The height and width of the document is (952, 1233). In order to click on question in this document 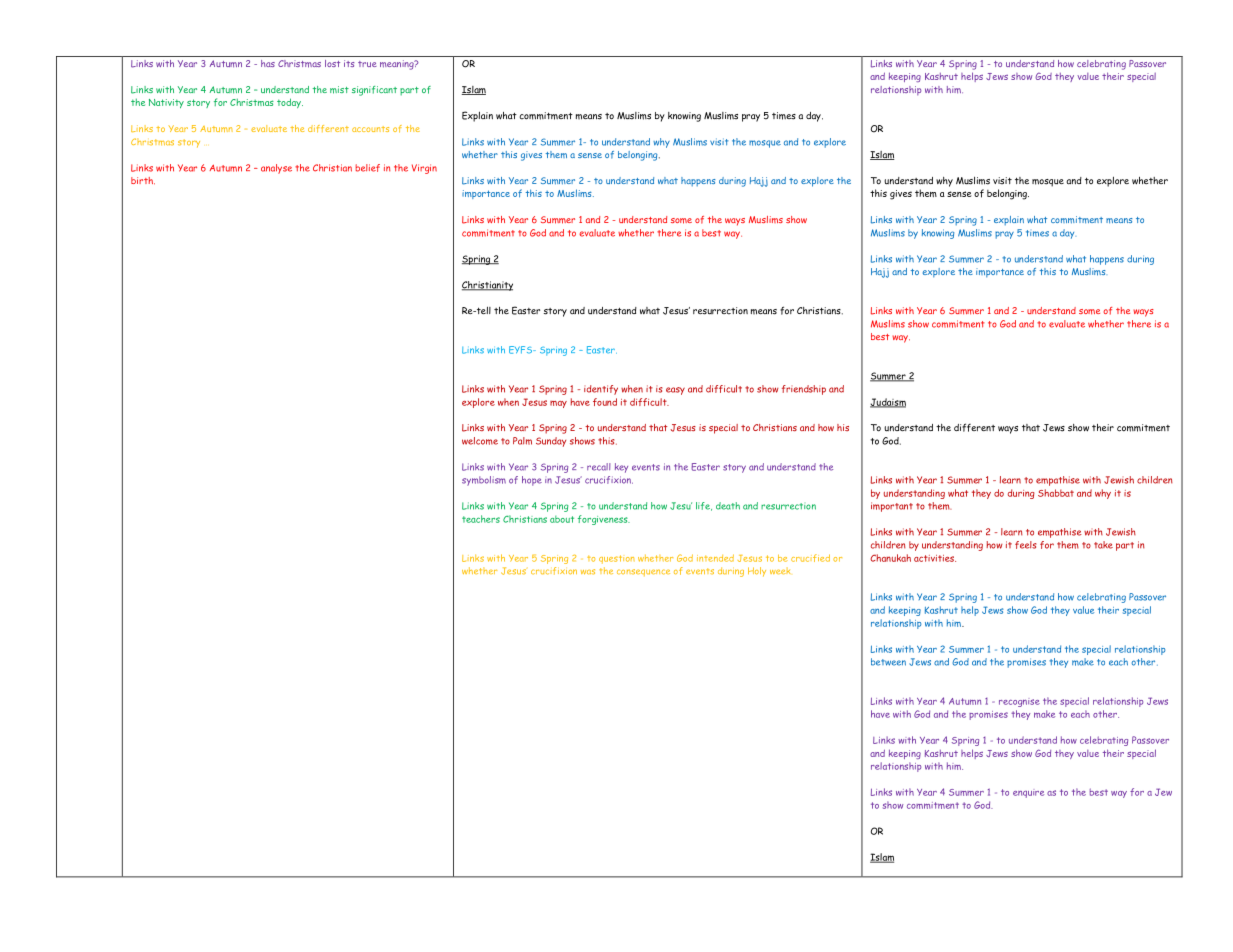, I will do `click(617, 559)`.
